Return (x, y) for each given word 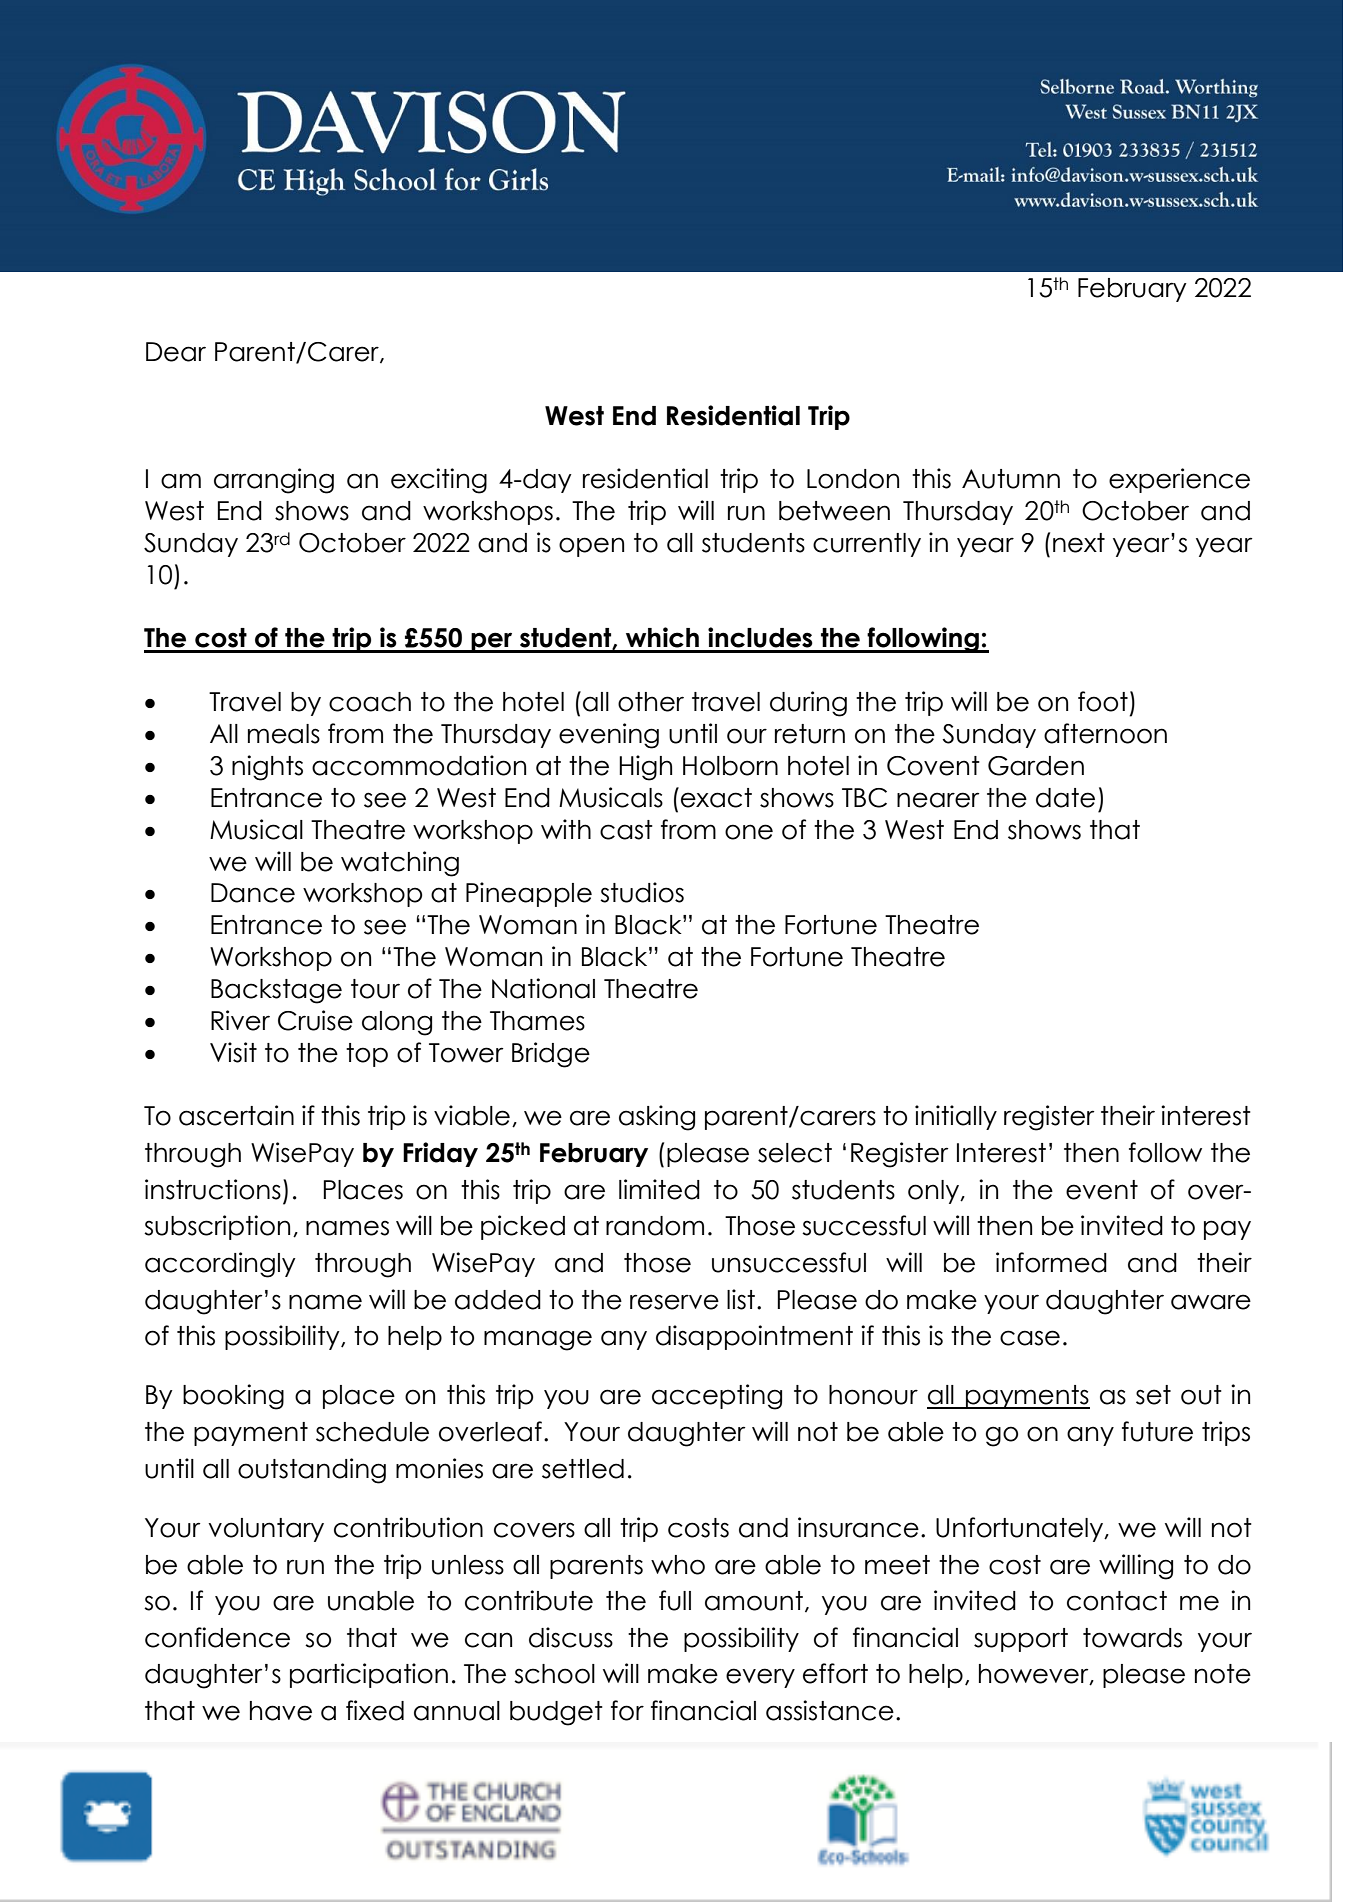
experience (1179, 480)
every (760, 1678)
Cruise (315, 1020)
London (853, 479)
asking (657, 1118)
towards (1132, 1638)
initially (956, 1117)
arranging (274, 481)
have (281, 1711)
